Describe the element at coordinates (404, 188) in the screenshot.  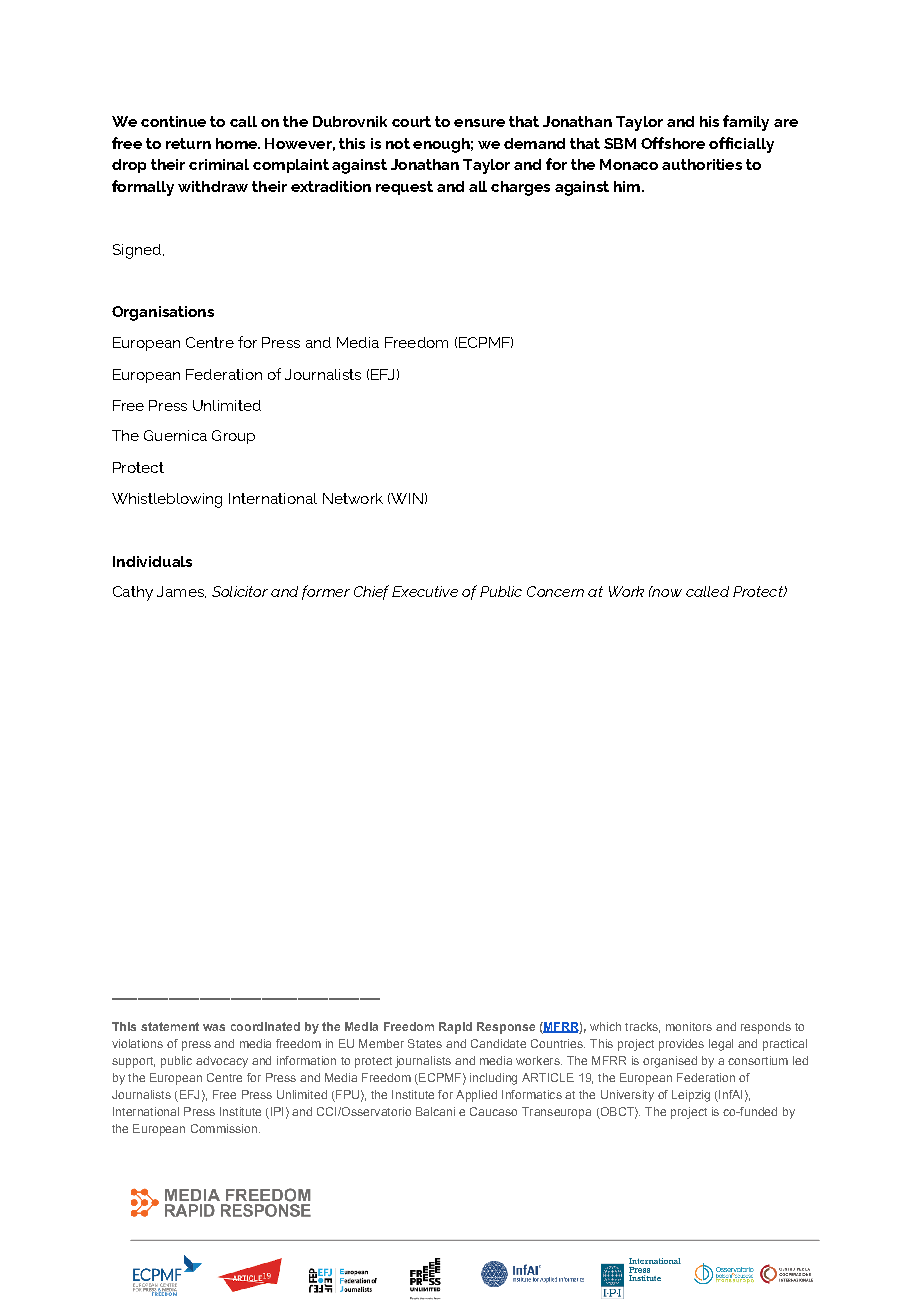
I see `request` at that location.
